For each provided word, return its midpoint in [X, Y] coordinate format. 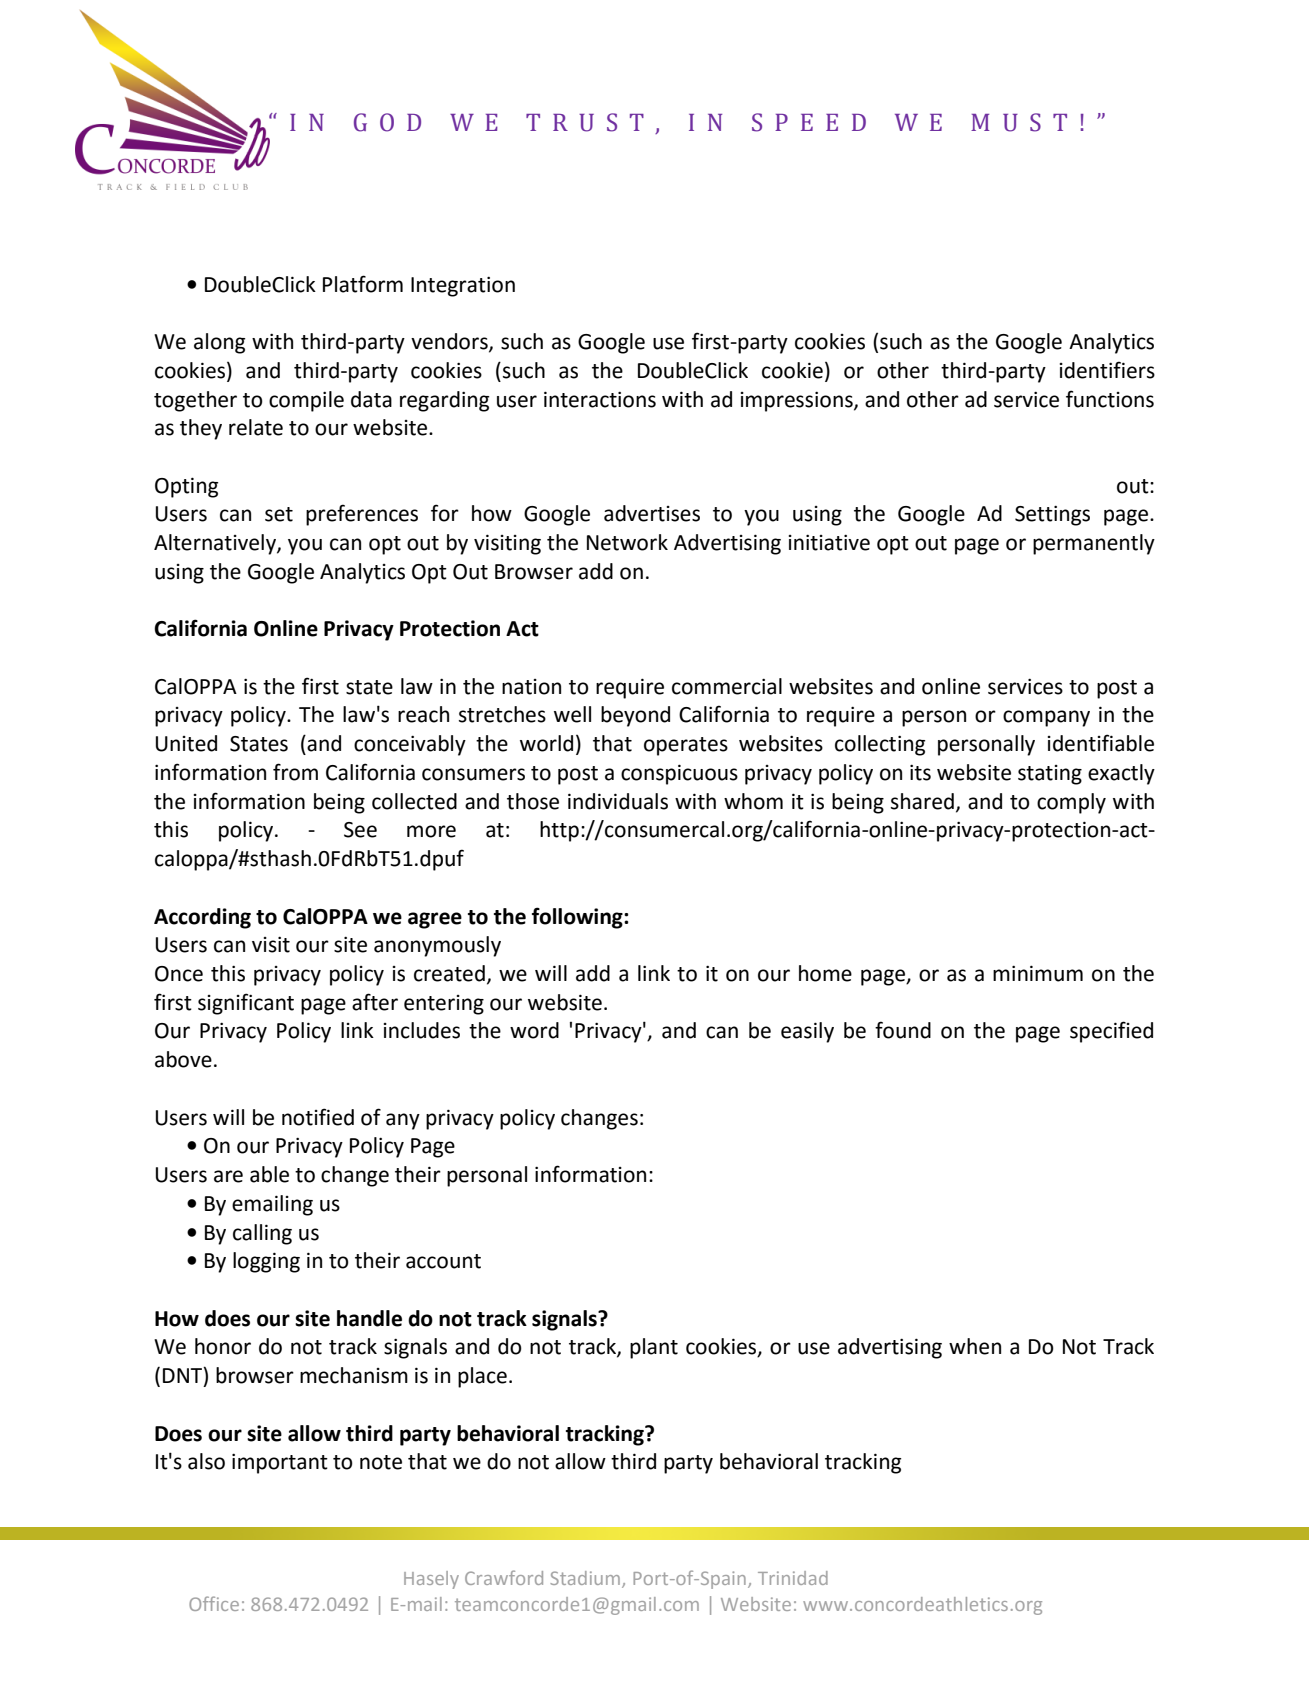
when [975, 1346]
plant [654, 1348]
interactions [600, 399]
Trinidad [793, 1578]
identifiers [1107, 370]
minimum [1038, 973]
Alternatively [216, 544]
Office [214, 1603]
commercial [727, 686]
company [1046, 718]
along [219, 343]
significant [246, 1004]
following [578, 918]
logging [266, 1262]
